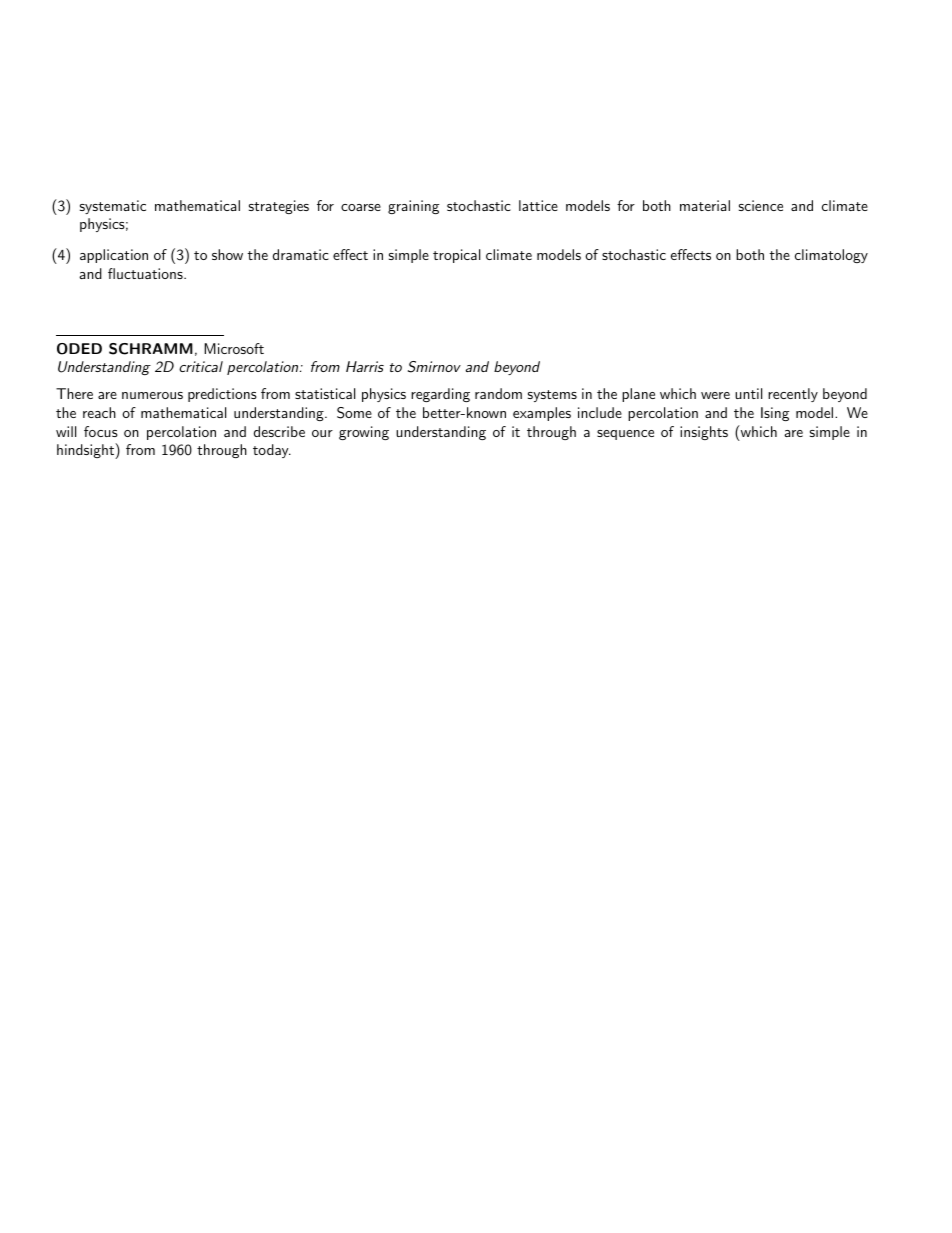  What do you see at coordinates (831, 256) in the screenshot?
I see `climatology` at bounding box center [831, 256].
